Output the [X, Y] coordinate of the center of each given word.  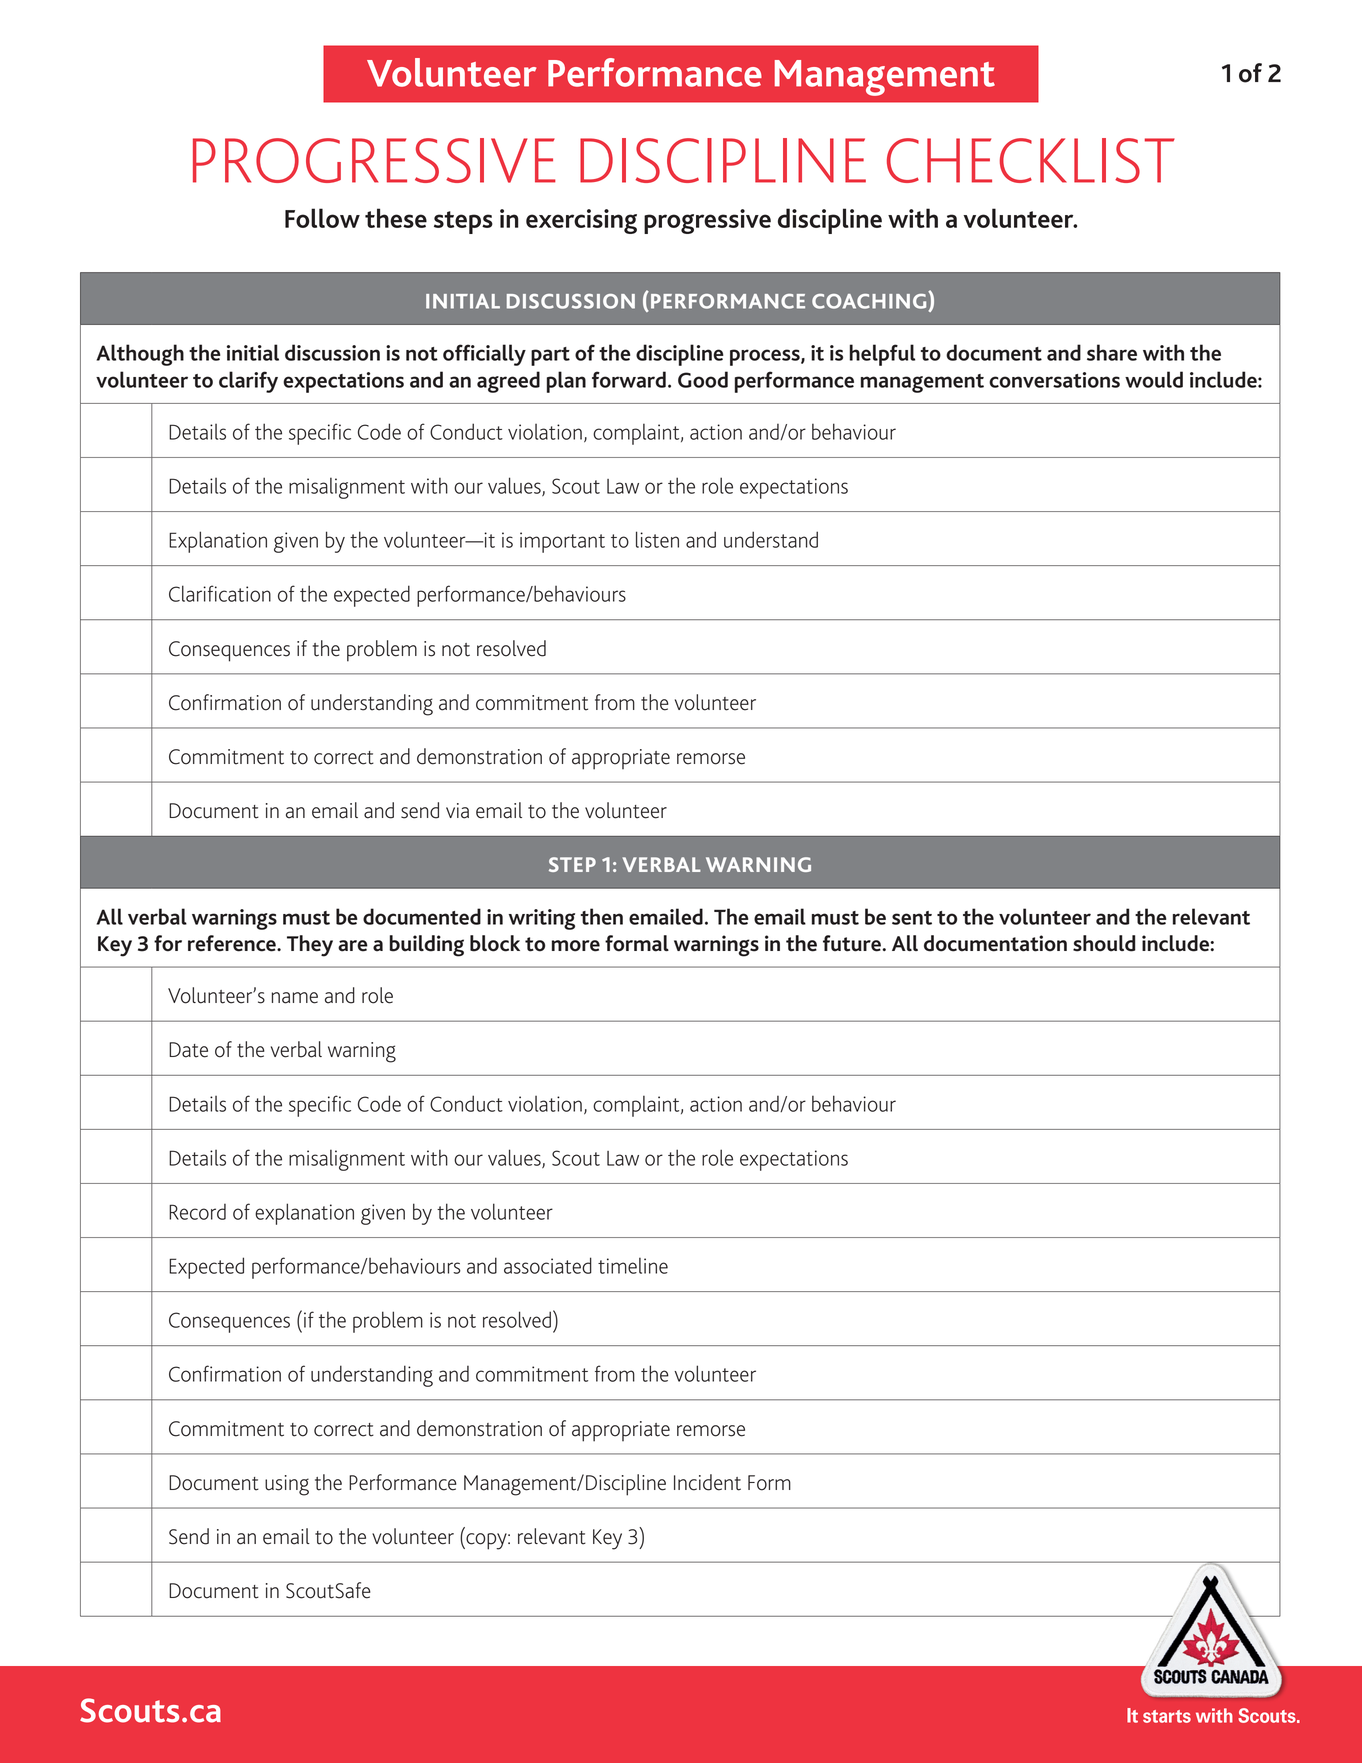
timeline [633, 1265]
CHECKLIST [1031, 160]
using [287, 1485]
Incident [707, 1482]
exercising [581, 221]
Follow [322, 218]
